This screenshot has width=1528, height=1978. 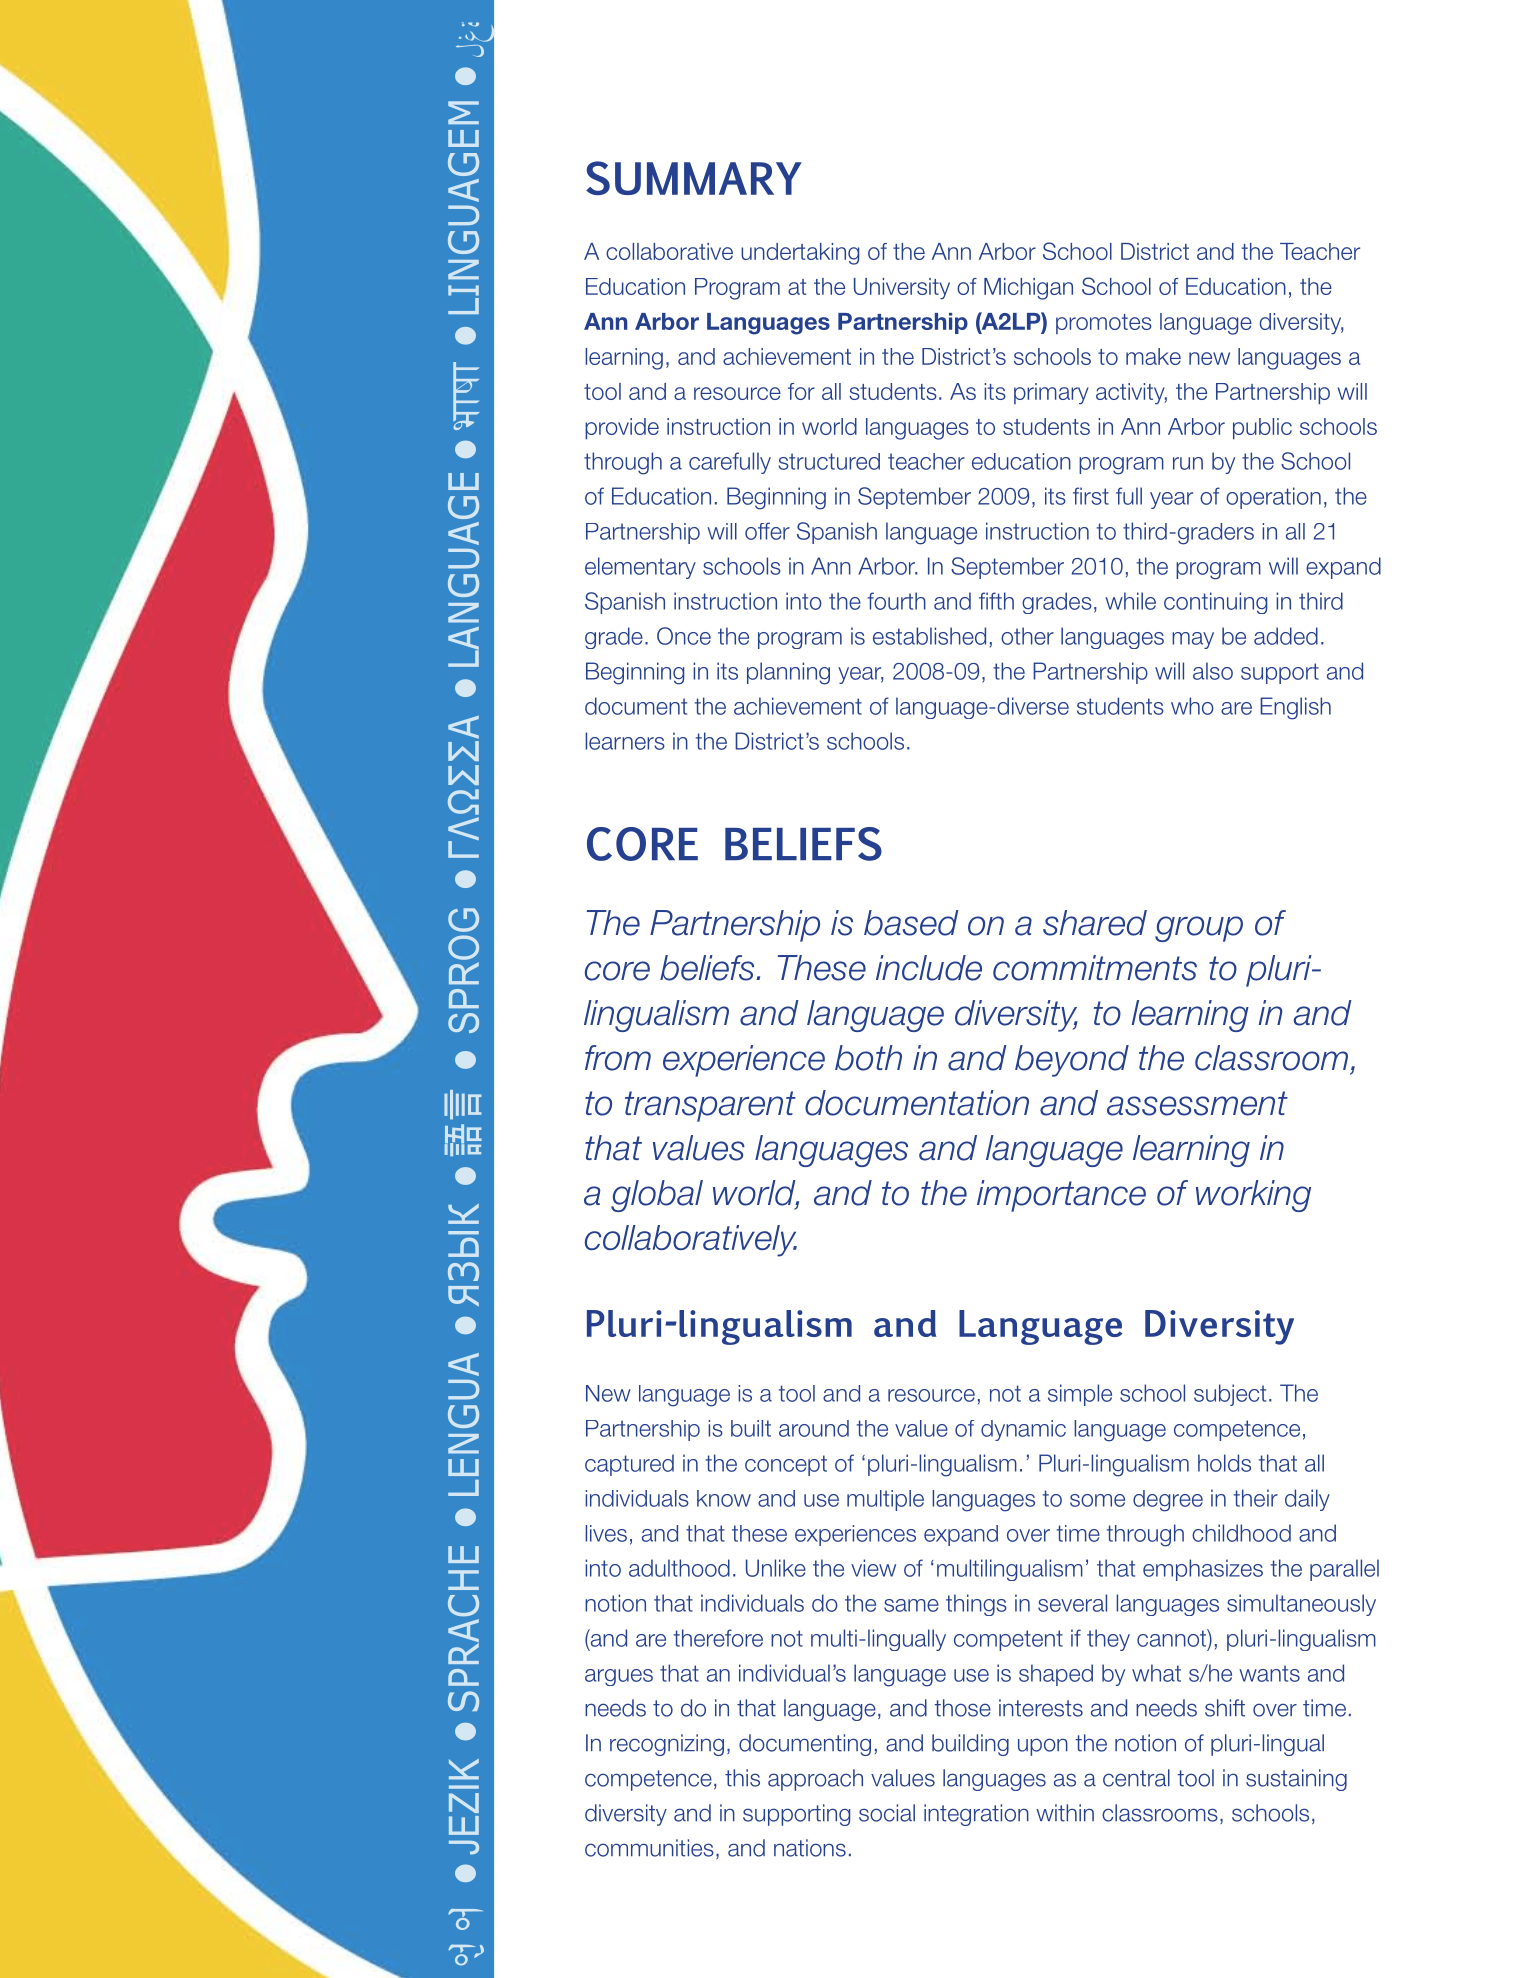 What do you see at coordinates (710, 1106) in the screenshot?
I see `transparent` at bounding box center [710, 1106].
